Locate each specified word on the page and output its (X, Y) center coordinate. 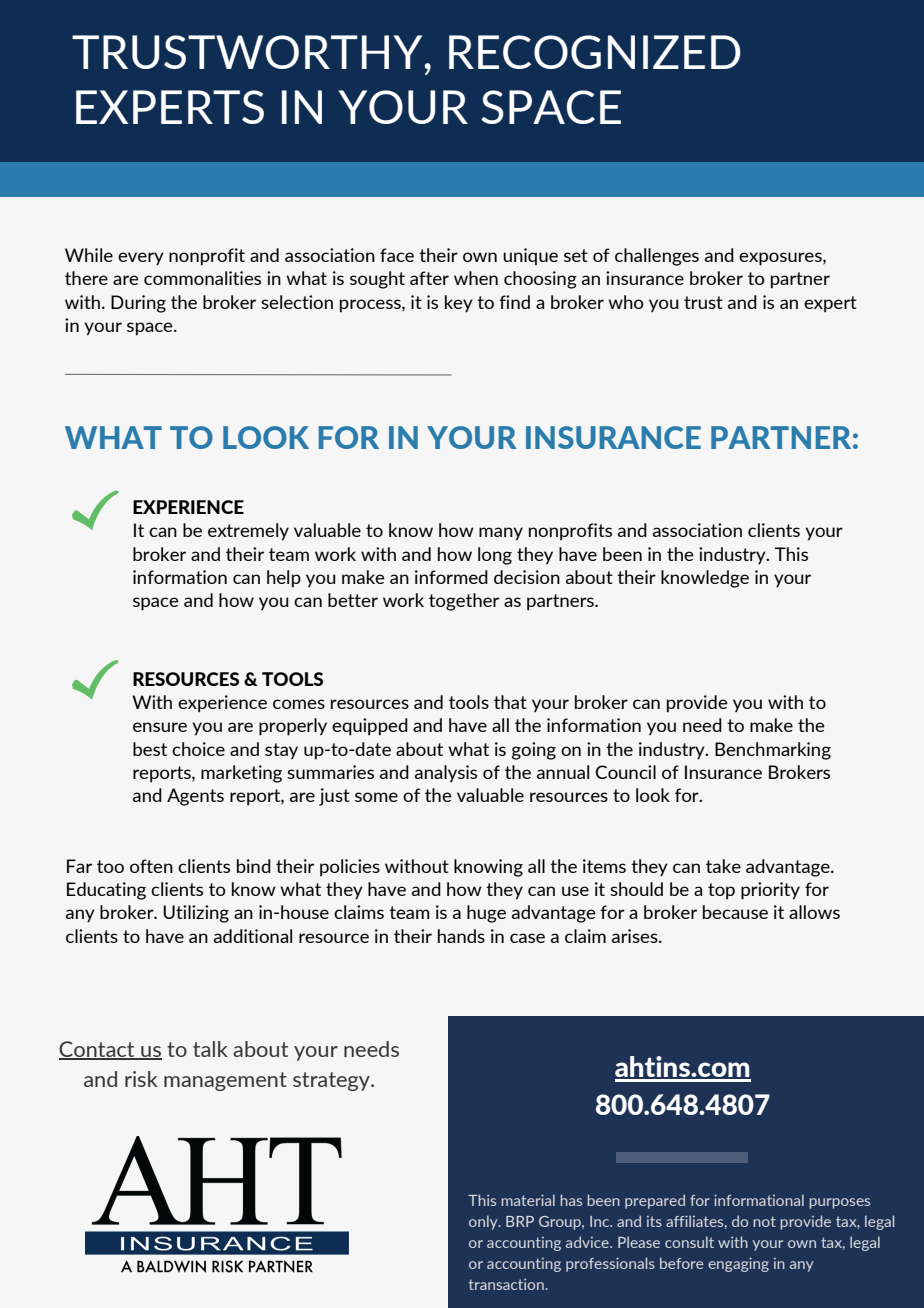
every (141, 258)
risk (141, 1079)
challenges (657, 257)
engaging (738, 1264)
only (484, 1222)
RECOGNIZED (595, 52)
